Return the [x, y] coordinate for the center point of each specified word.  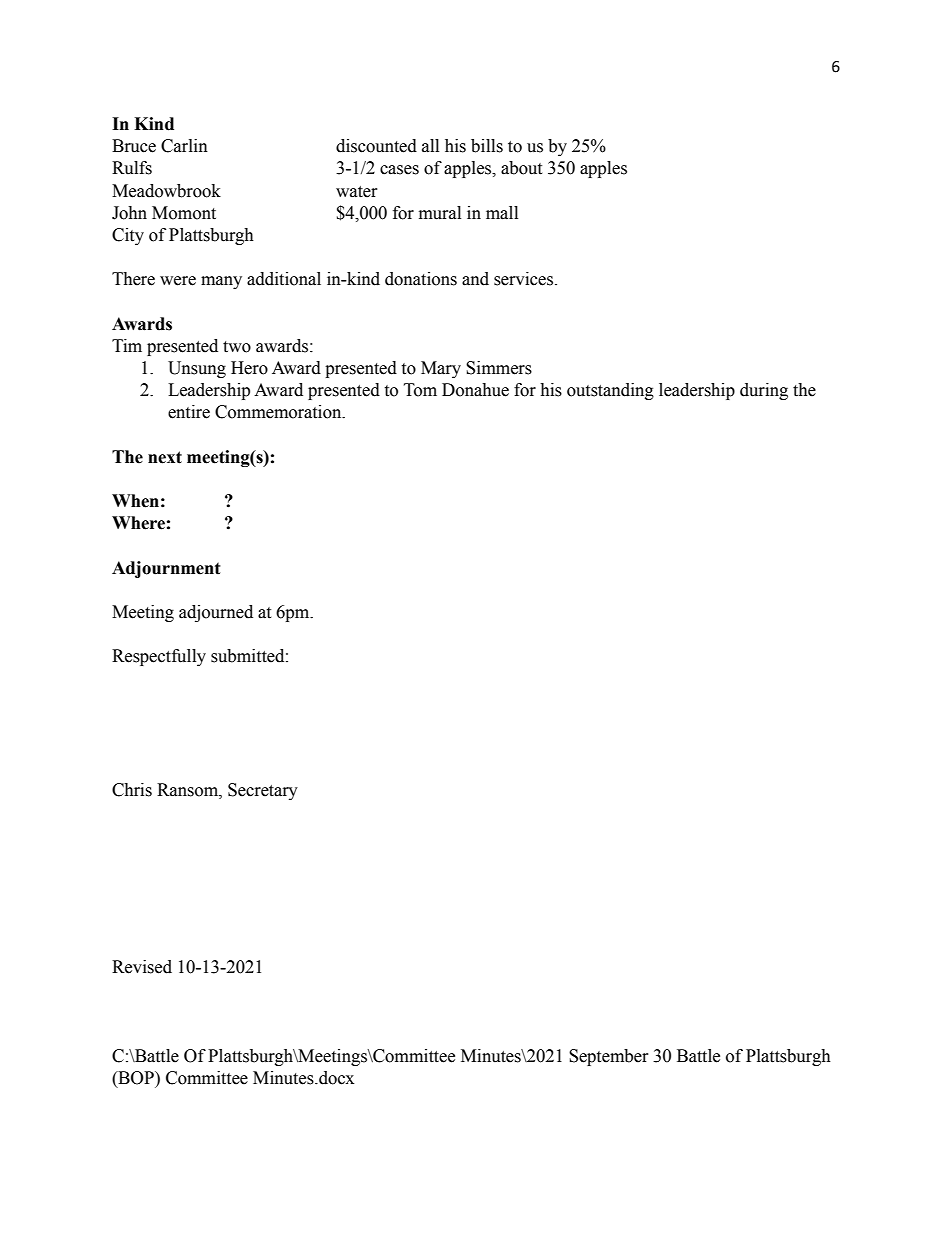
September [609, 1057]
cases [399, 170]
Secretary [263, 791]
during [764, 391]
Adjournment [166, 569]
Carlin [184, 146]
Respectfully [159, 657]
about [521, 168]
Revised [142, 967]
